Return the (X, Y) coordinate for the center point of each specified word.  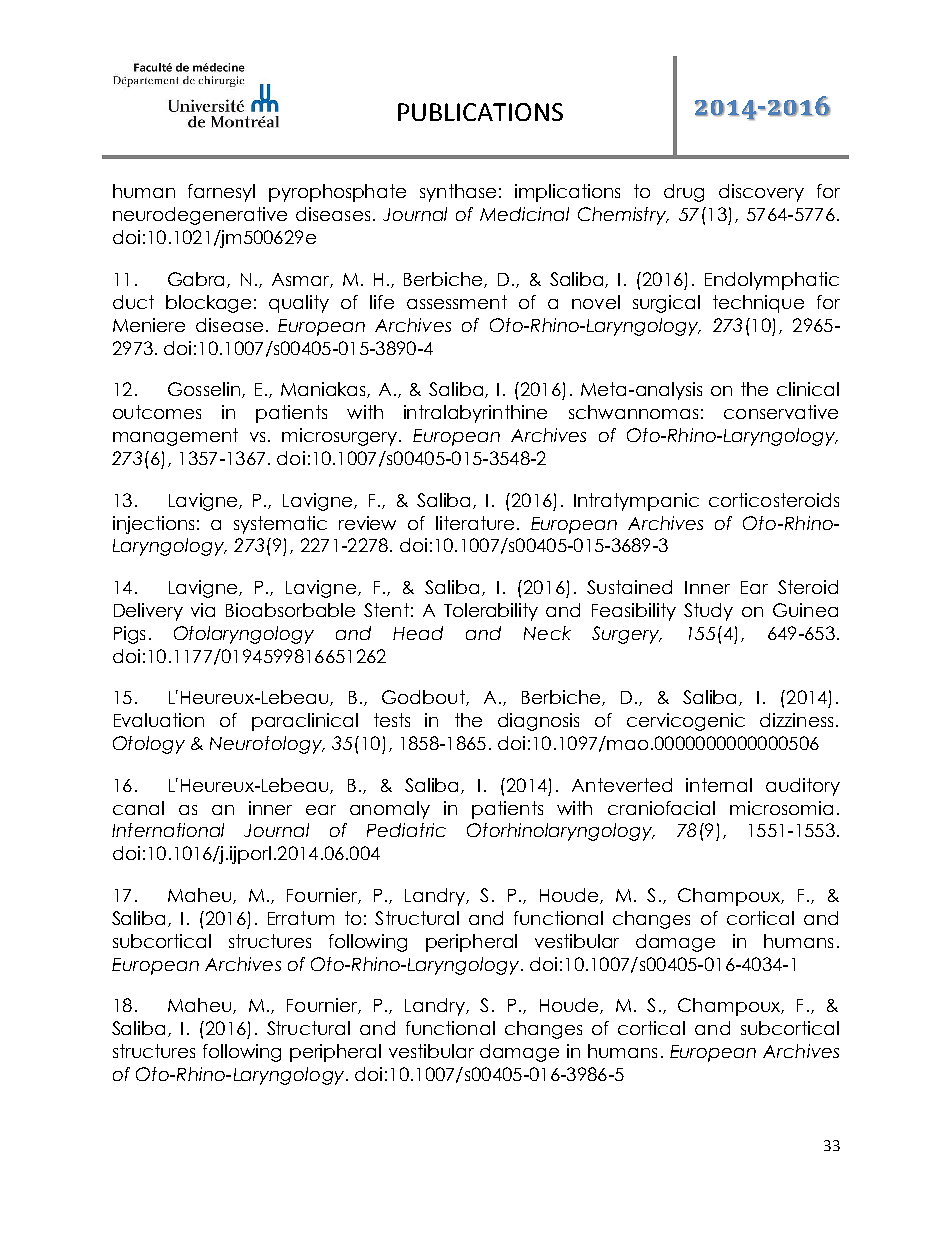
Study (708, 612)
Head (418, 633)
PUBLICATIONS (480, 112)
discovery (761, 193)
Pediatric (406, 830)
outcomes (157, 412)
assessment (457, 302)
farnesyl (221, 193)
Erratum (301, 918)
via (203, 610)
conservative (781, 412)
